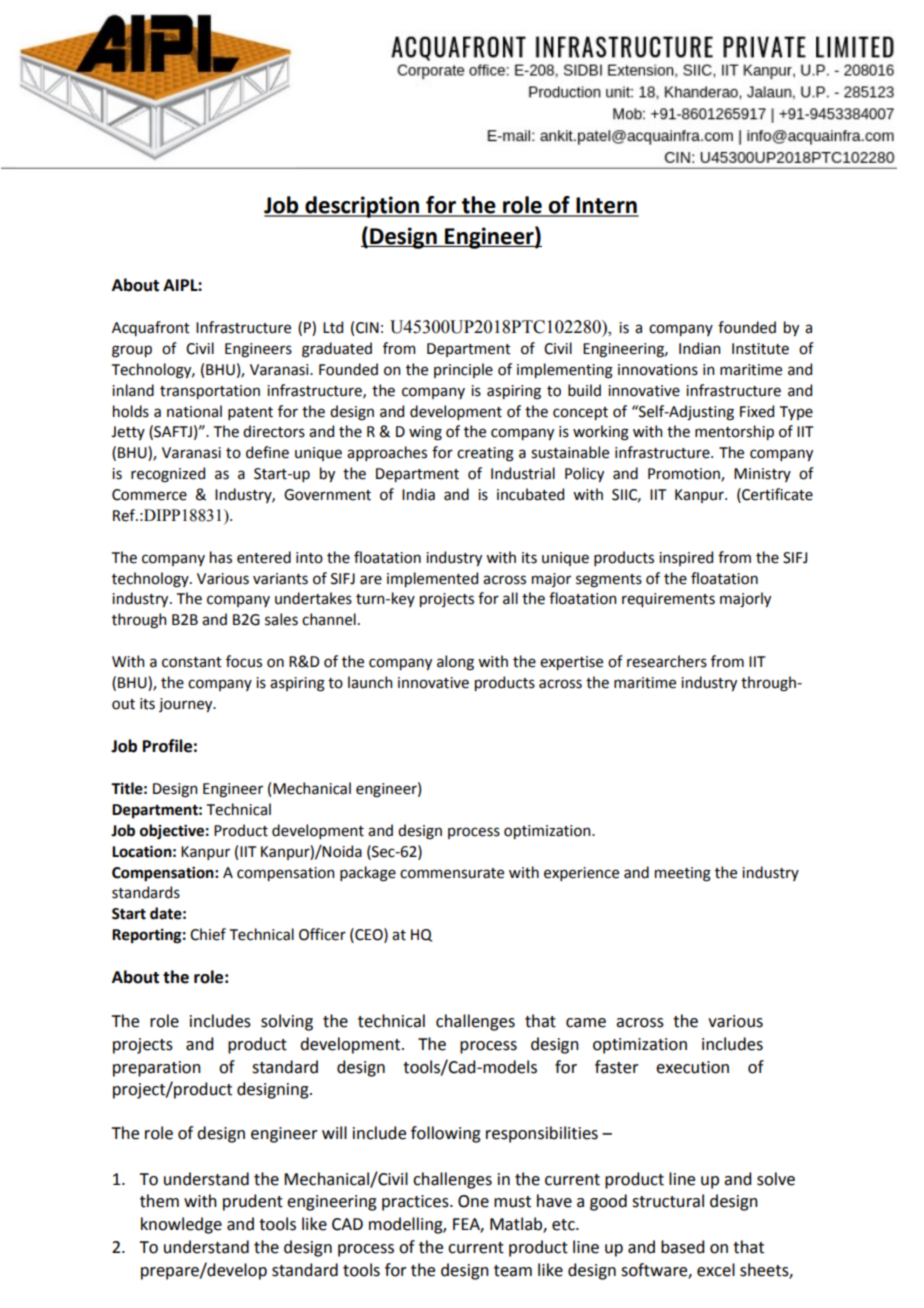 The height and width of the screenshot is (1308, 924). Describe the element at coordinates (181, 1225) in the screenshot. I see `knowledge` at that location.
